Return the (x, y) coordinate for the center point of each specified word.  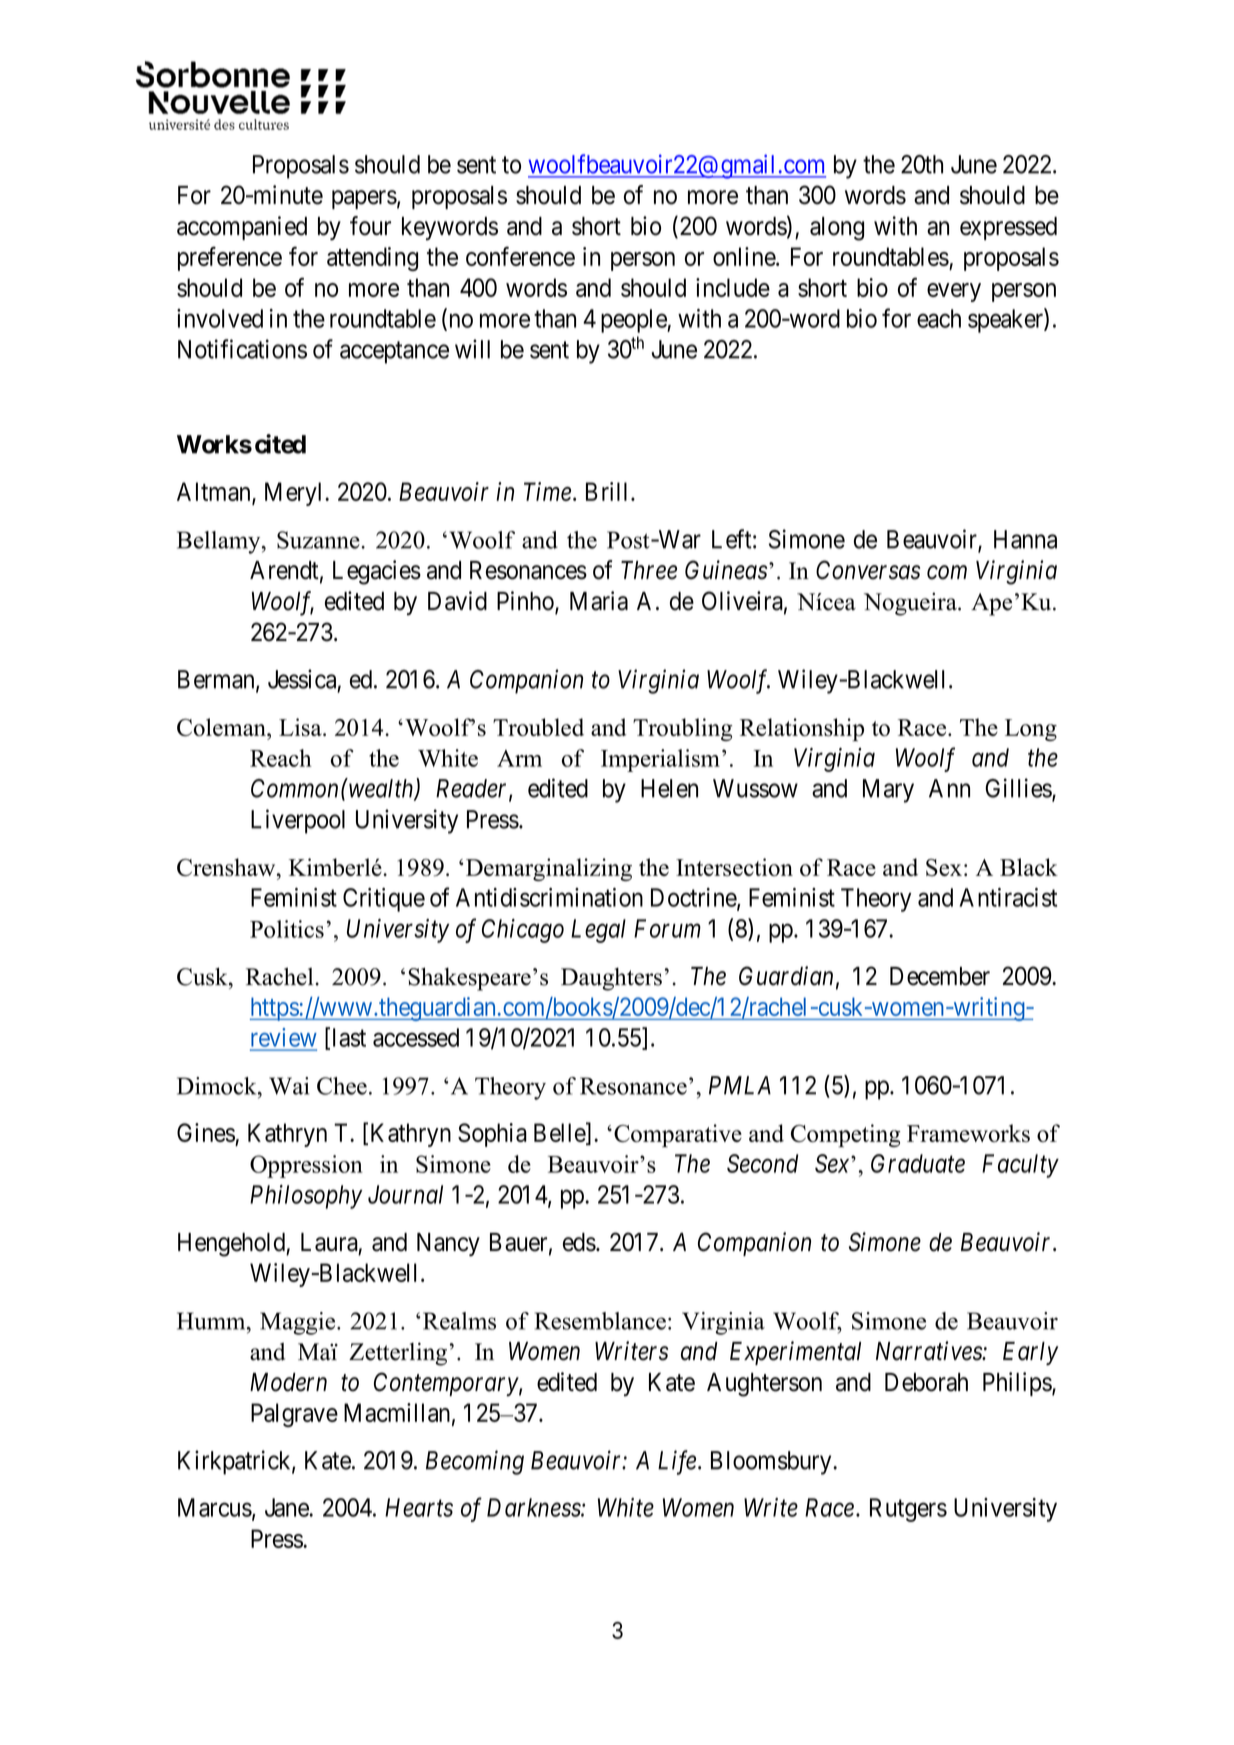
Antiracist (1008, 897)
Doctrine (694, 898)
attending (372, 259)
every (954, 292)
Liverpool (298, 821)
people (634, 321)
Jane (287, 1507)
